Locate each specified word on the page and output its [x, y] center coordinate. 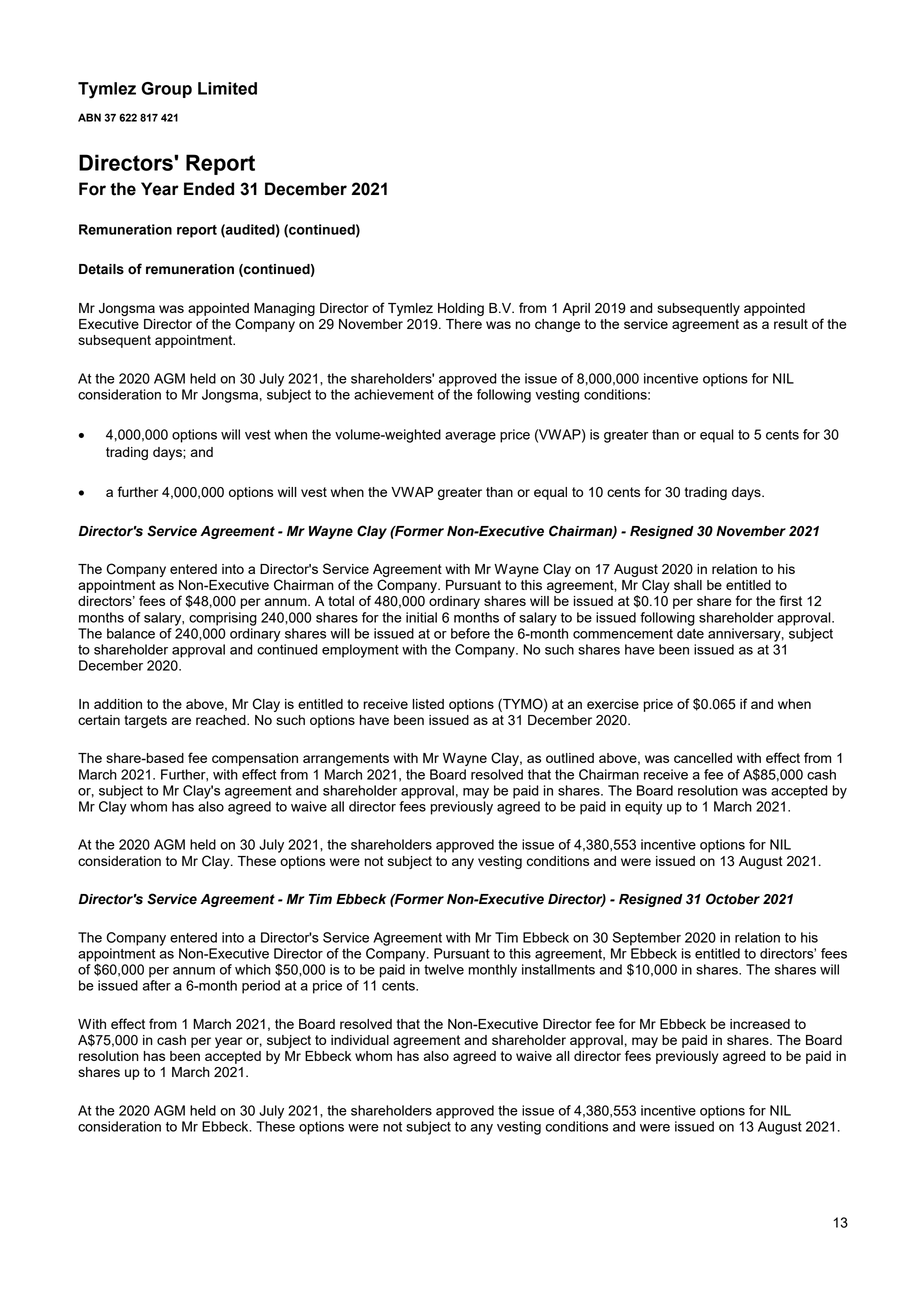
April [576, 309]
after [156, 985]
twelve [444, 969]
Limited [227, 88]
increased [760, 1024]
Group [166, 90]
